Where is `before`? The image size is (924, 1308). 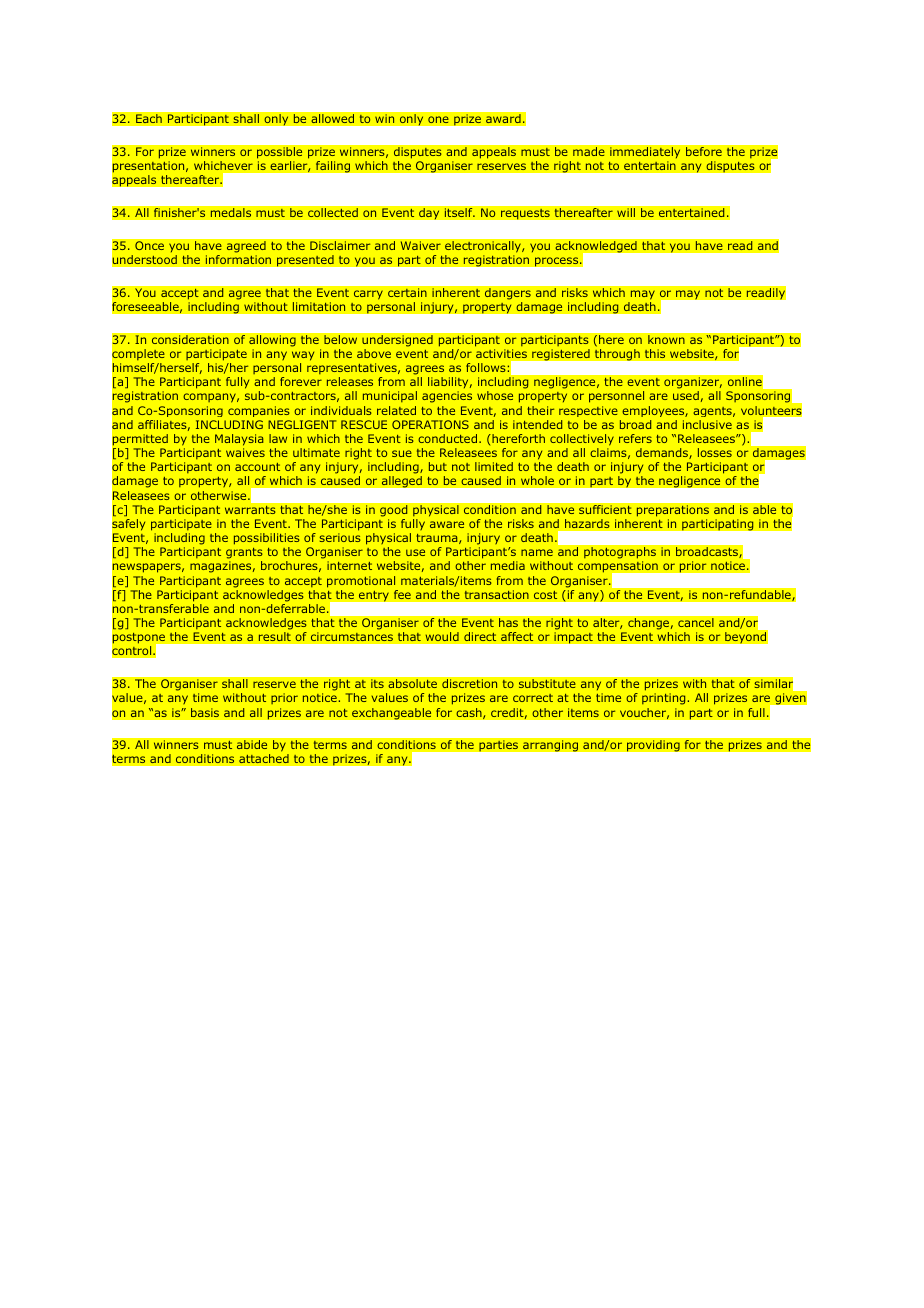 before is located at coordinates (704, 152).
